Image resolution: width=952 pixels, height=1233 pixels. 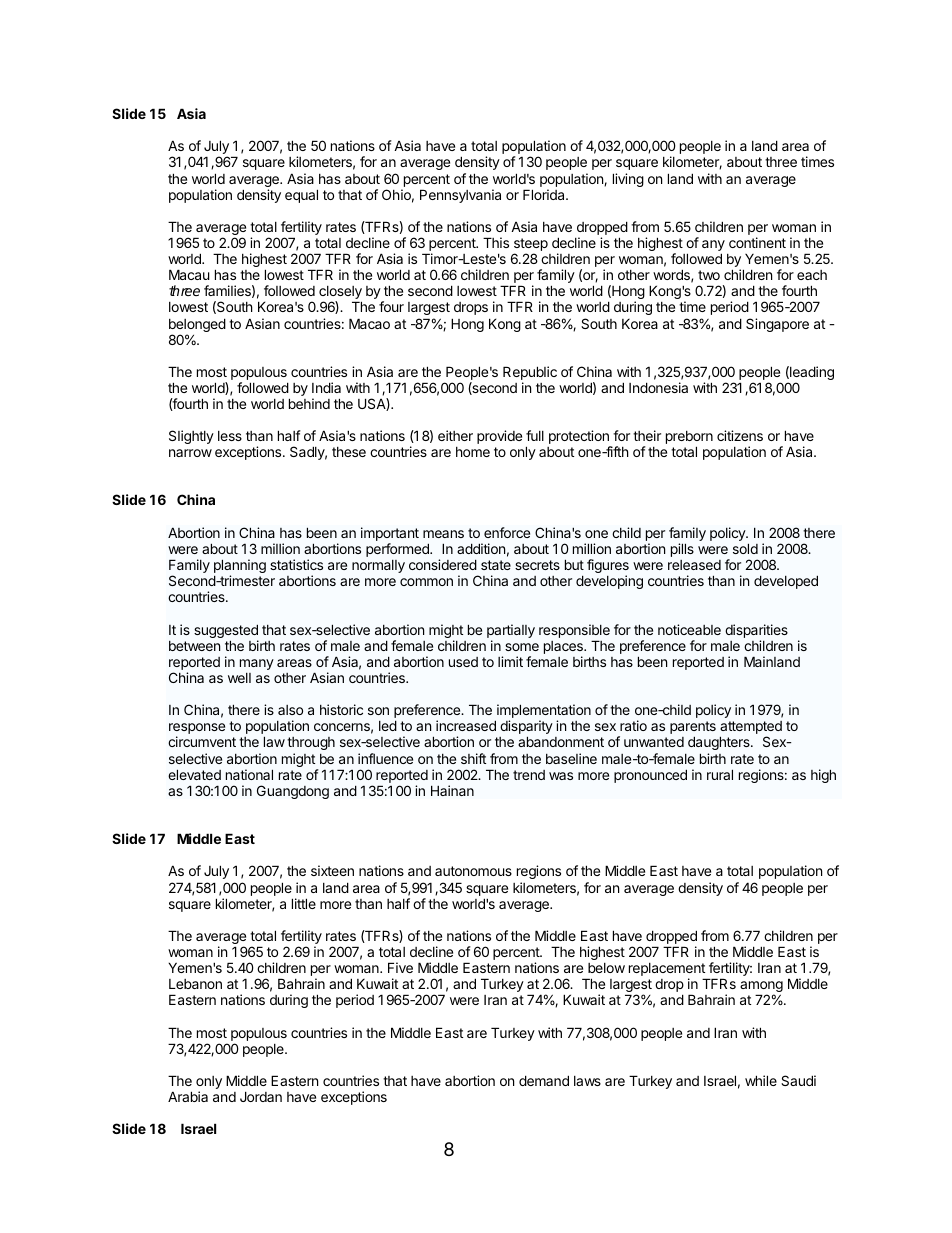 I want to click on rural, so click(x=720, y=774).
